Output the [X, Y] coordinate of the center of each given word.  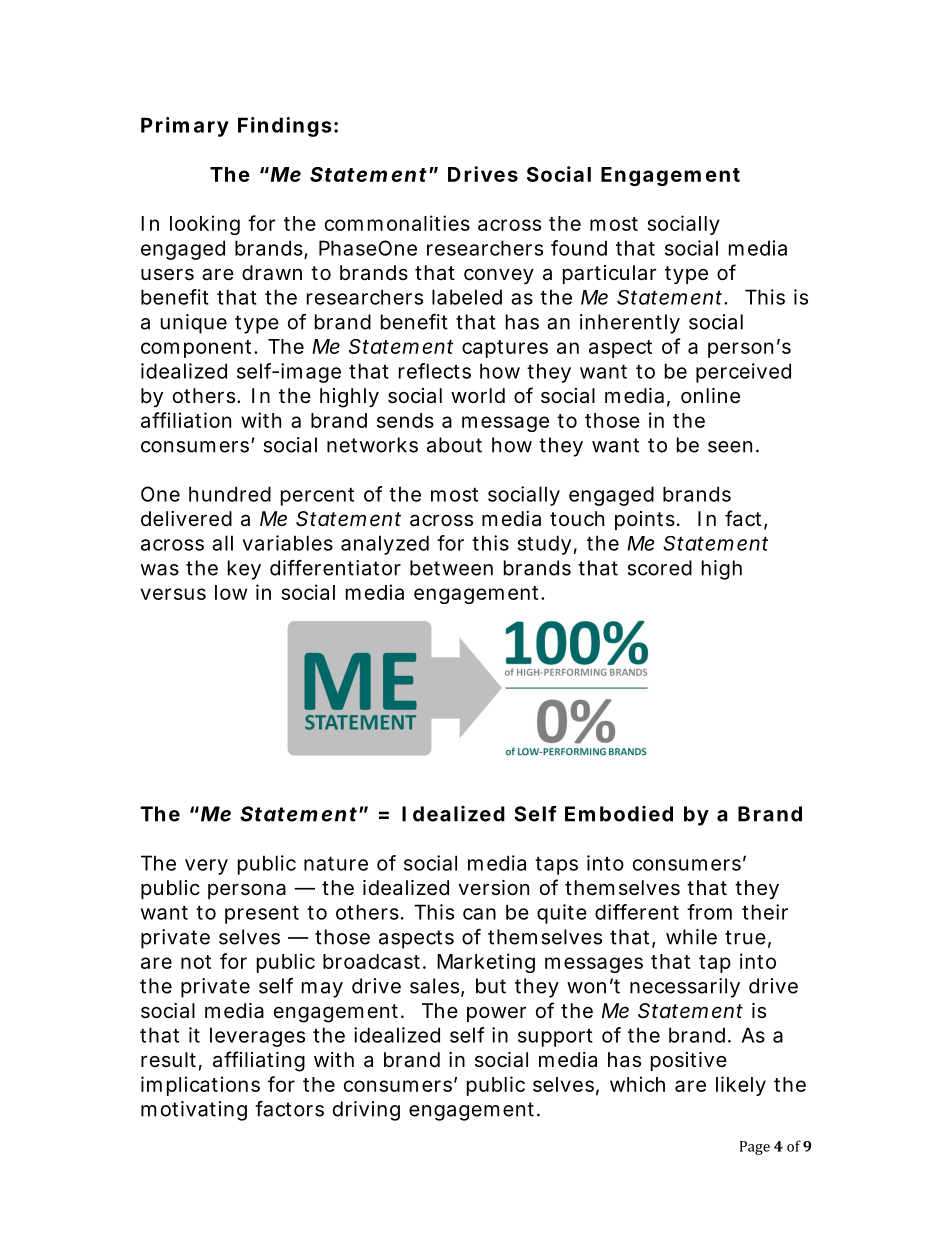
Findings [285, 127]
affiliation [186, 420]
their [765, 912]
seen [730, 447]
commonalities [397, 223]
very [206, 867]
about [454, 445]
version [493, 888]
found [579, 248]
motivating [194, 1111]
